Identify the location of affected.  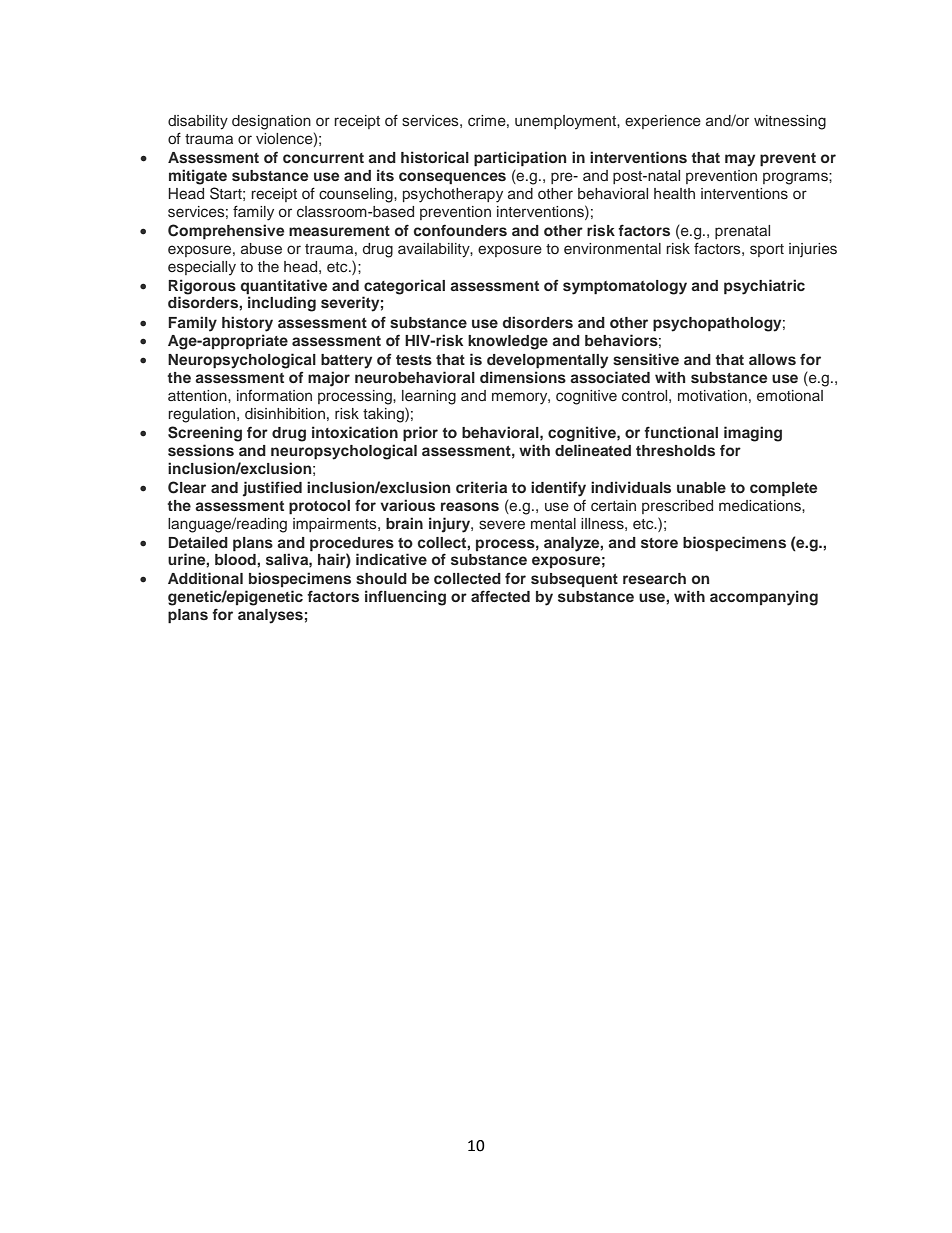
(500, 596).
